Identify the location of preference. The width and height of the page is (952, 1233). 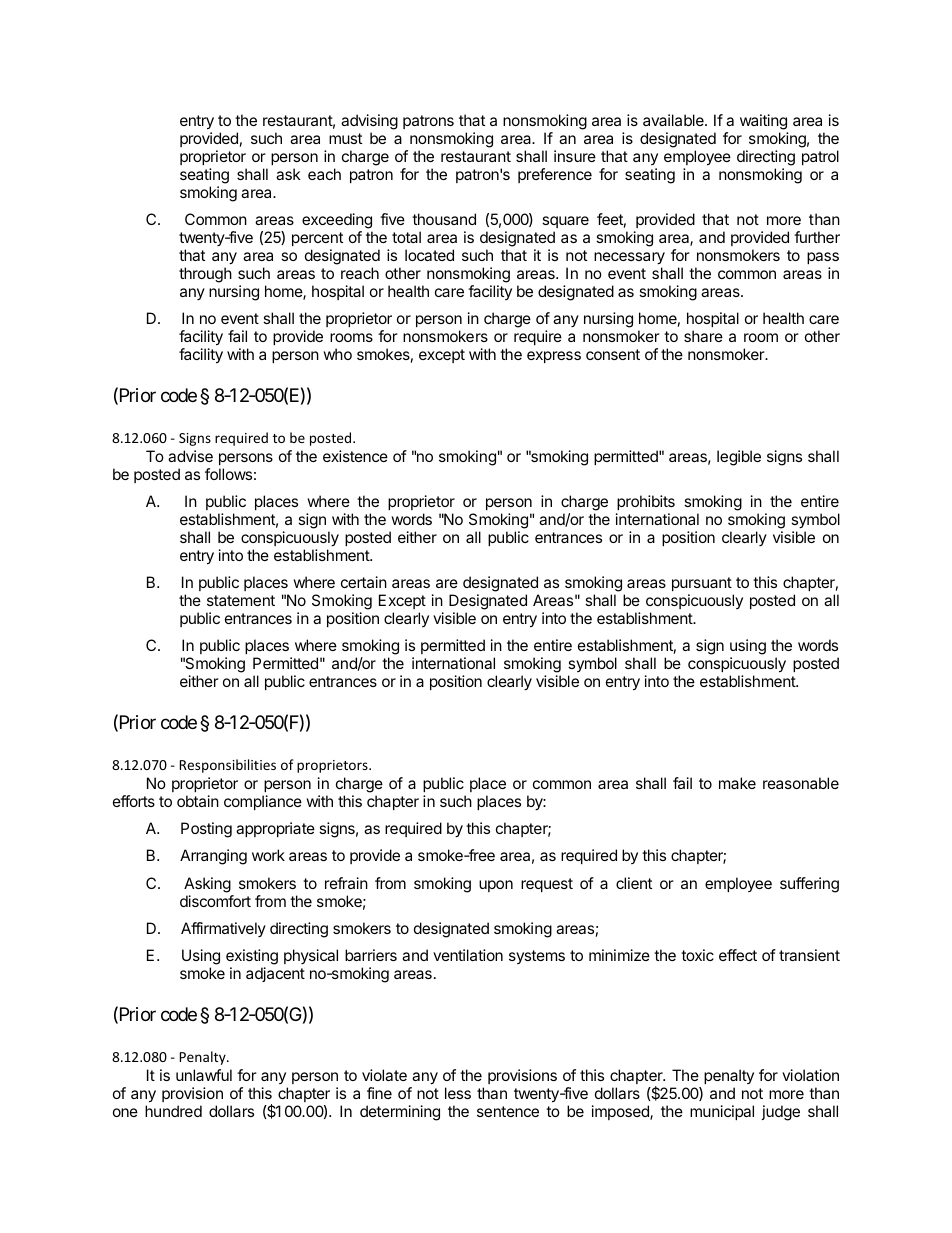
(555, 175).
